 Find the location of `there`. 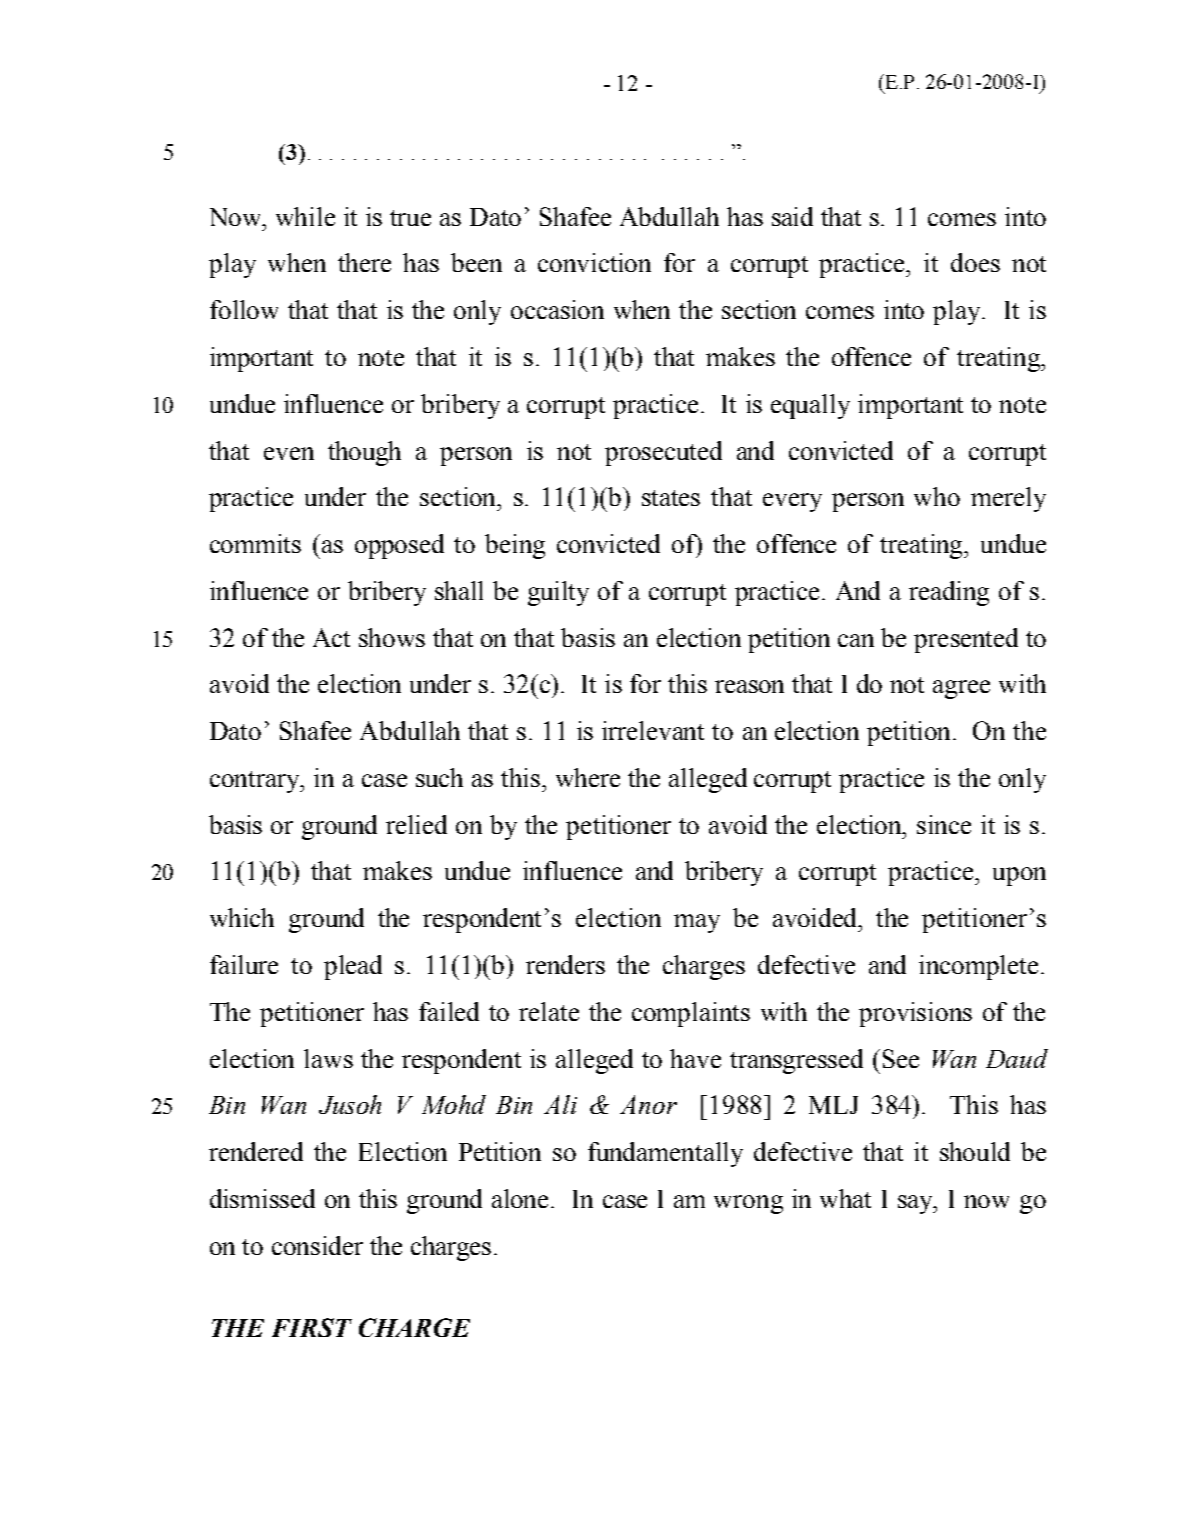

there is located at coordinates (364, 262).
